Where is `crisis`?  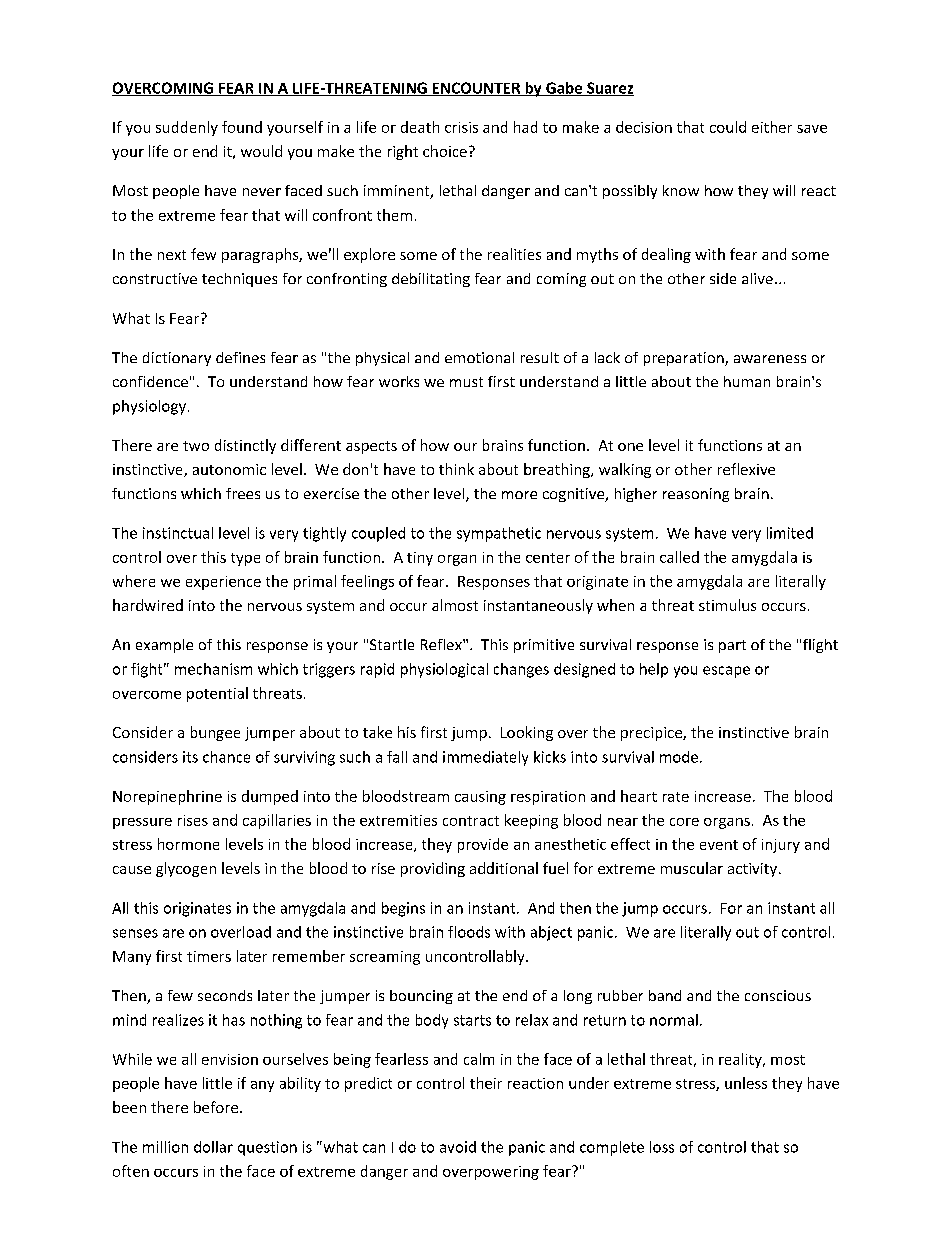
crisis is located at coordinates (461, 127).
